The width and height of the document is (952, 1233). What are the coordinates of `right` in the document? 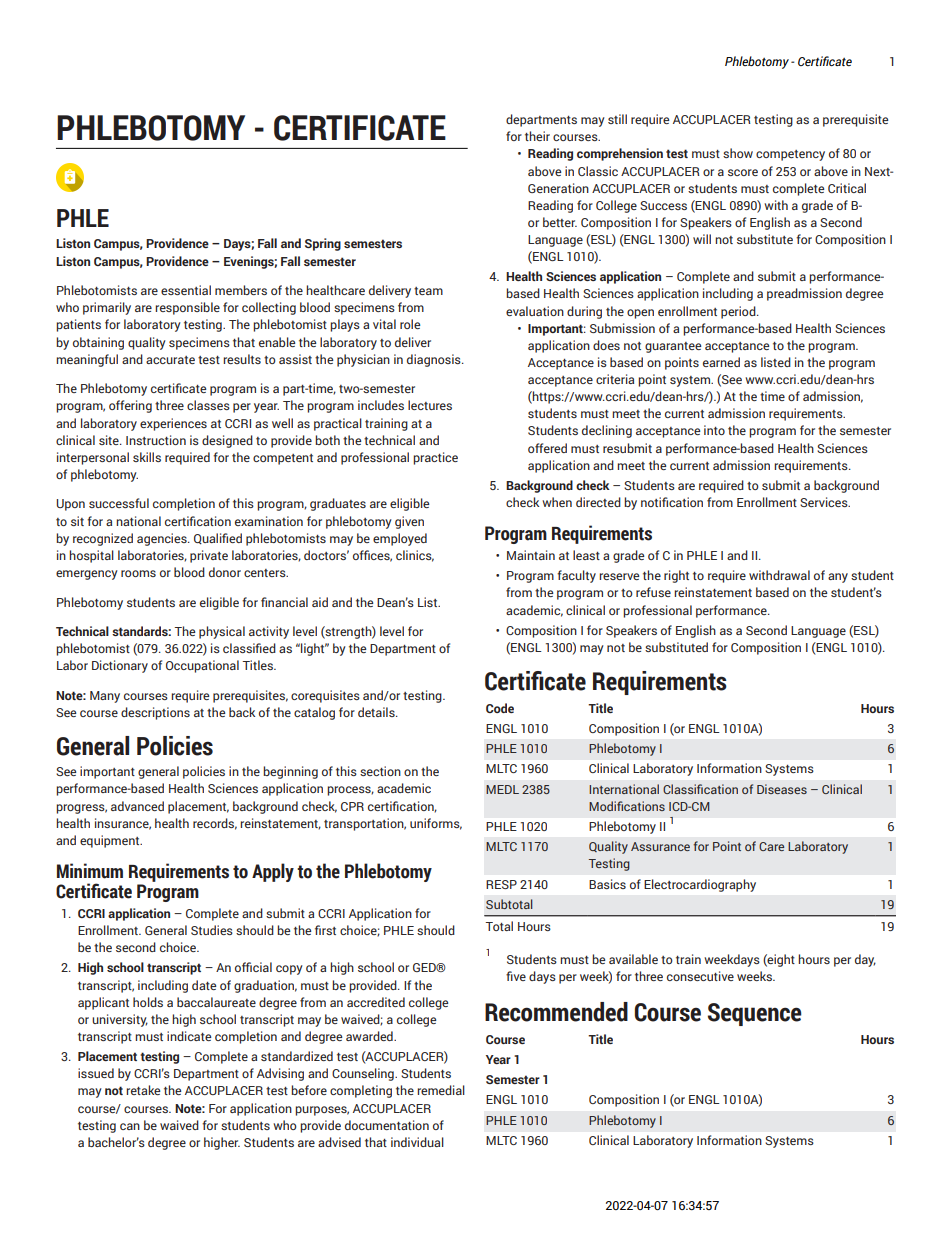 It's located at (676, 576).
